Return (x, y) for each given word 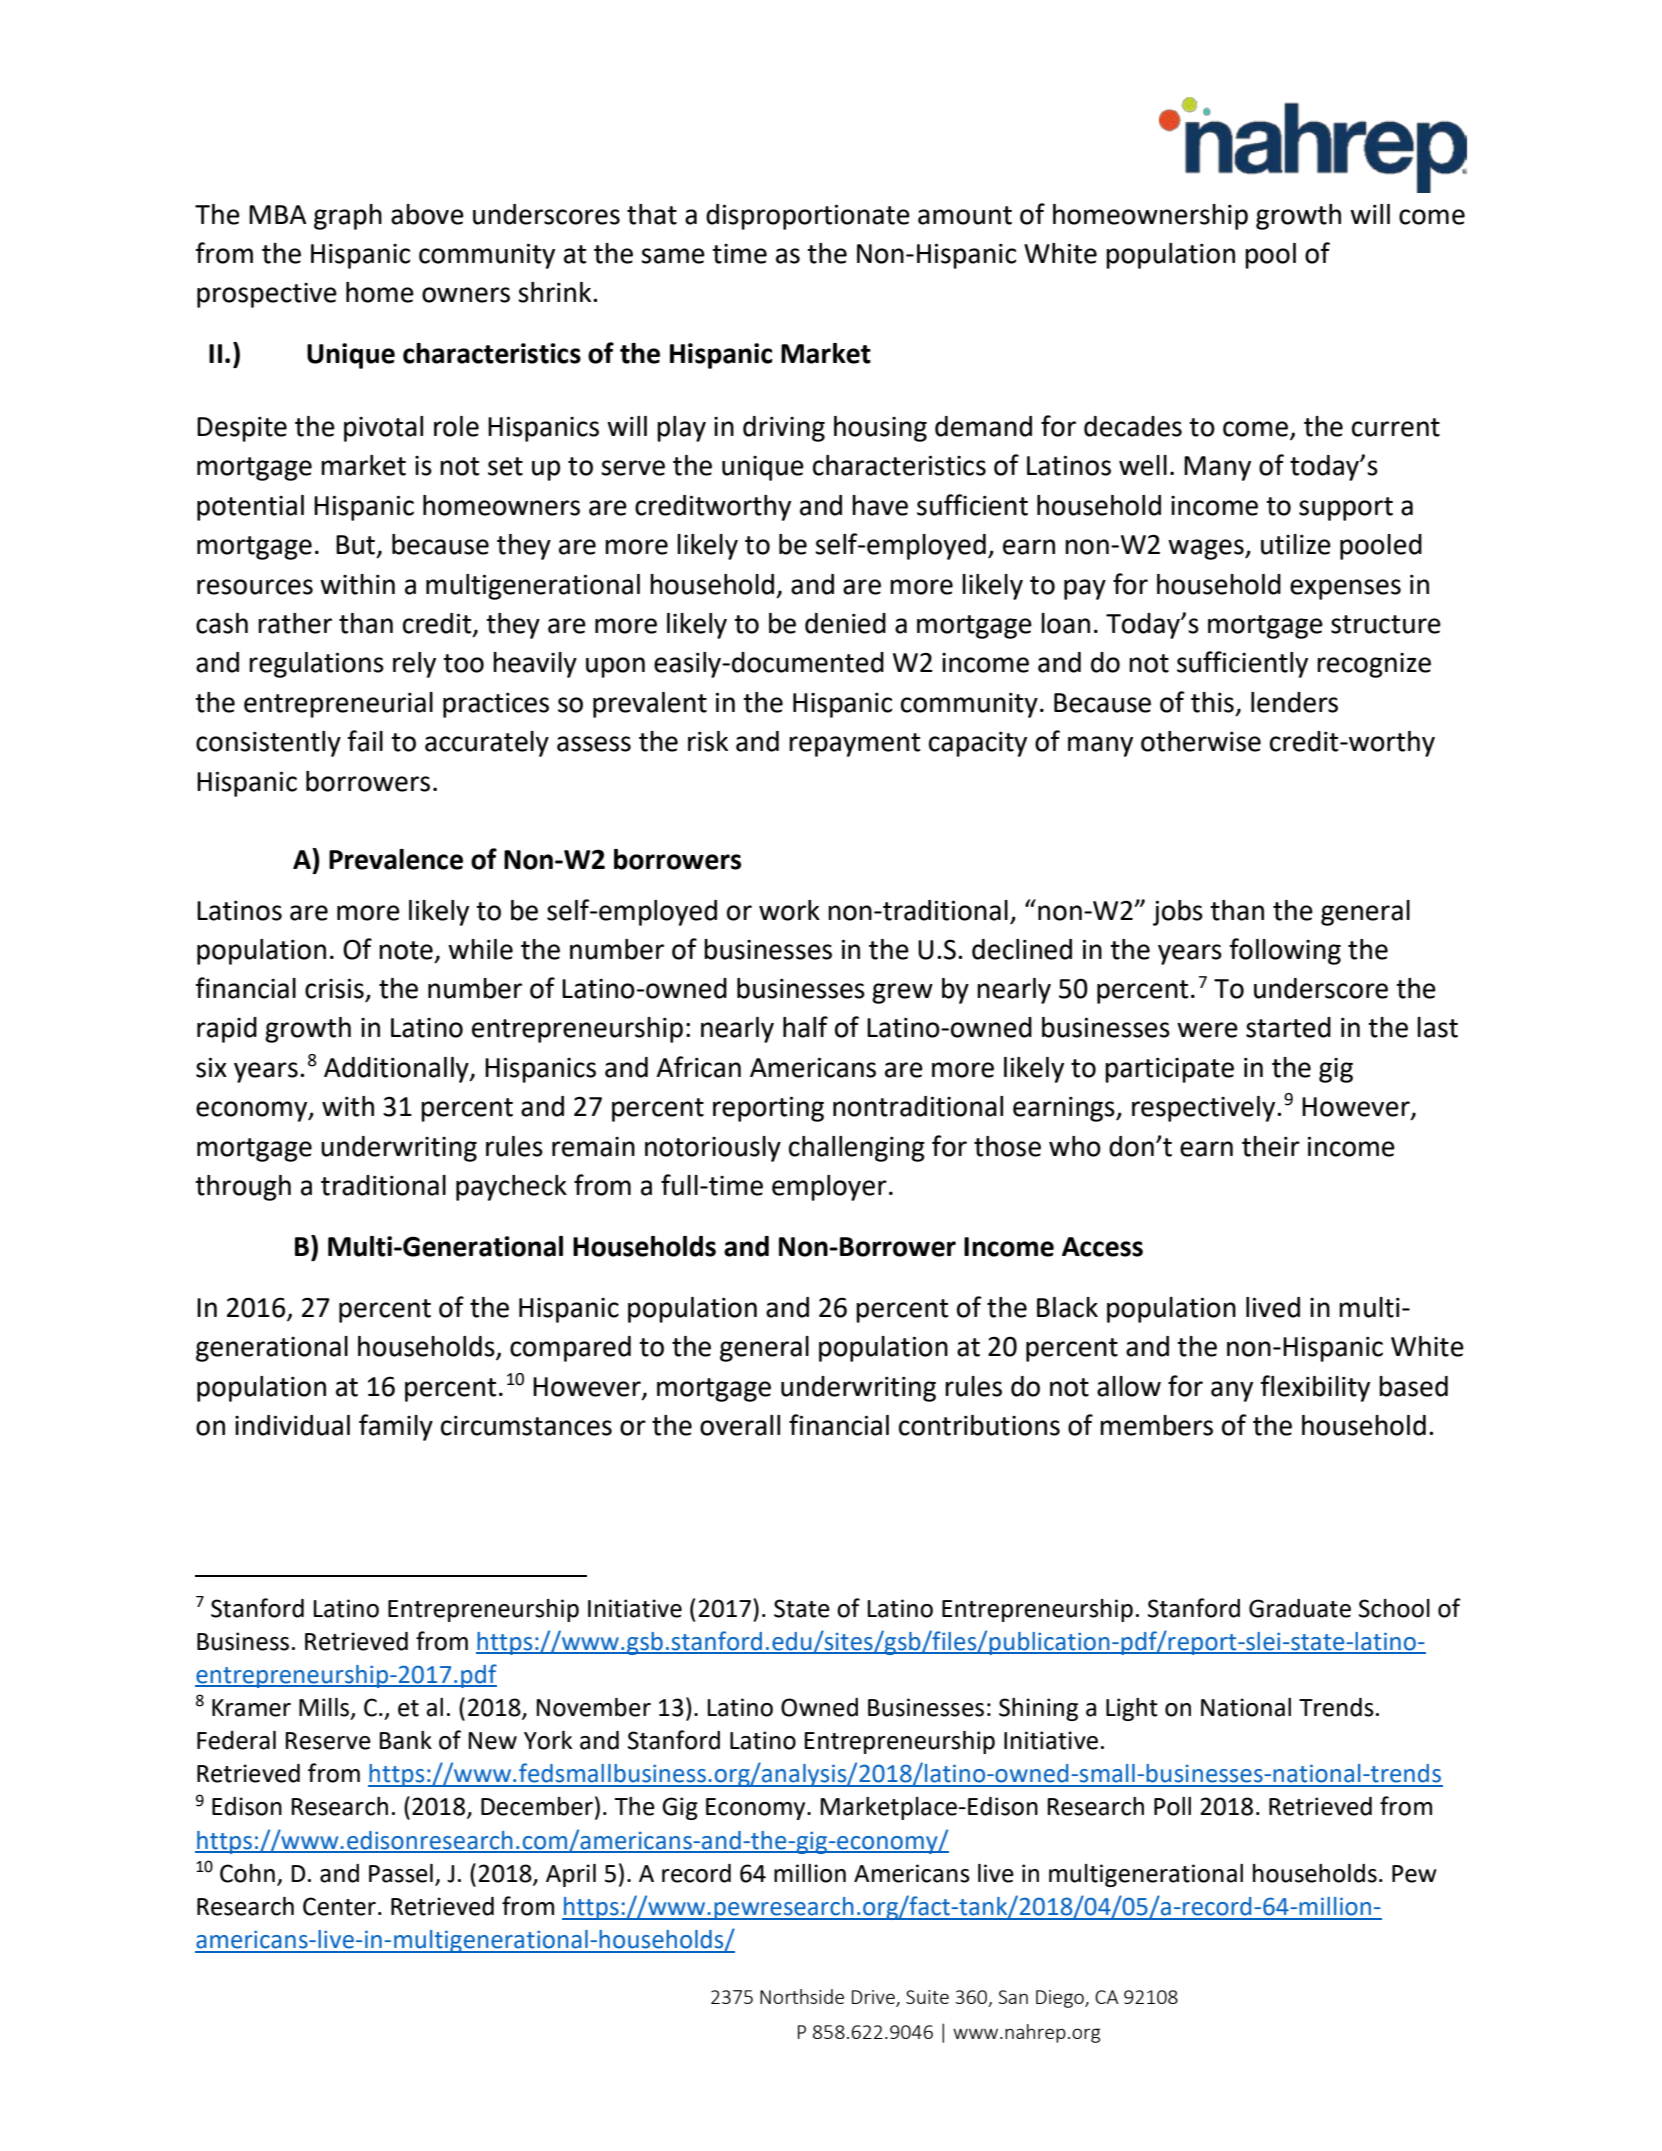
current (1396, 427)
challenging (857, 1149)
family (396, 1427)
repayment (854, 745)
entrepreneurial (338, 705)
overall (740, 1425)
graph (348, 217)
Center (339, 1906)
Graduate (1300, 1608)
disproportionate (808, 217)
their (1271, 1146)
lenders (1294, 702)
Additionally (397, 1070)
